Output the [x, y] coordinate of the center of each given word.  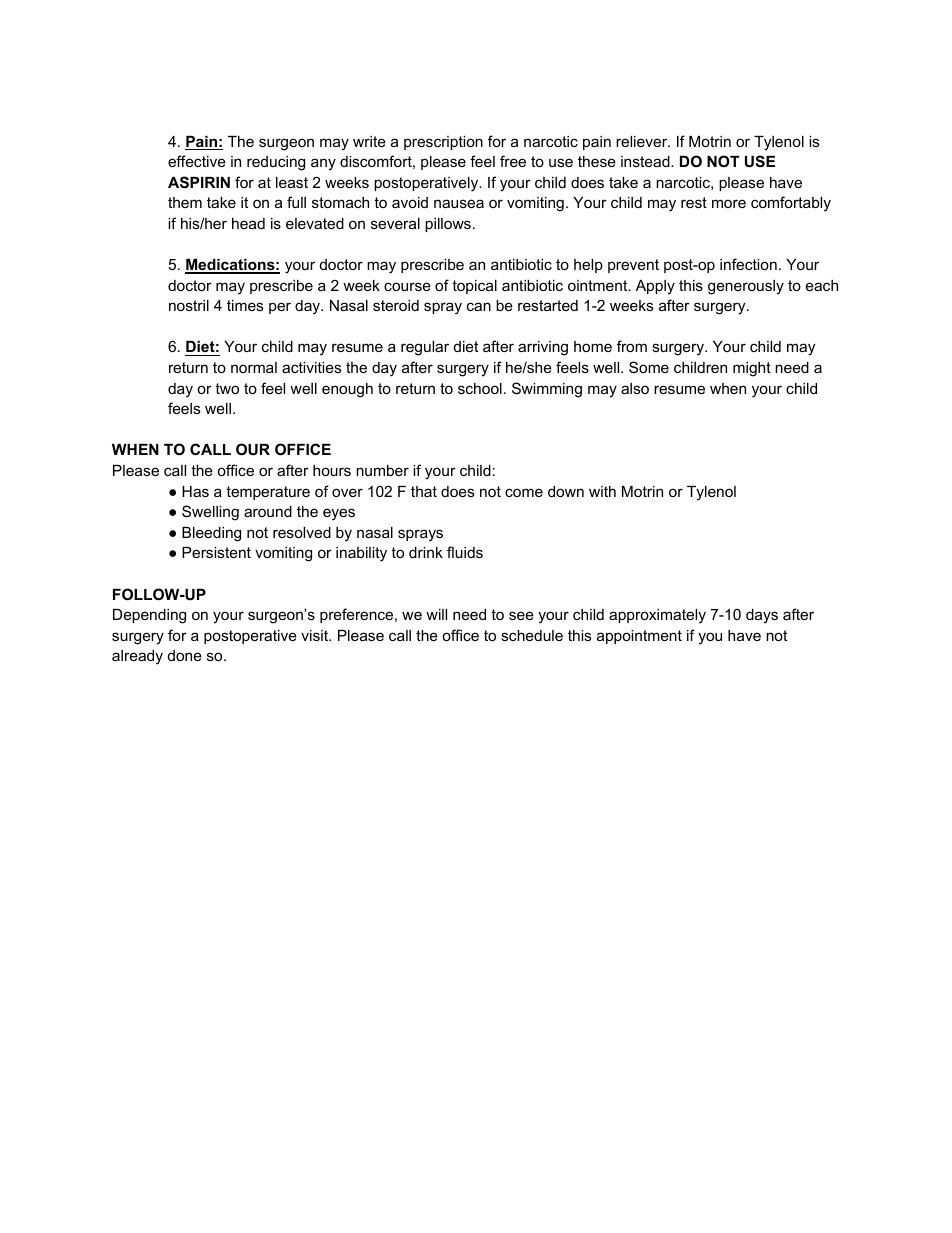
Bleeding [211, 534]
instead [646, 161]
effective [197, 161]
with [602, 491]
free [513, 161]
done [185, 655]
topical [474, 287]
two [227, 388]
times [245, 305]
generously [746, 287]
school [480, 388]
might [752, 369]
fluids [465, 552]
